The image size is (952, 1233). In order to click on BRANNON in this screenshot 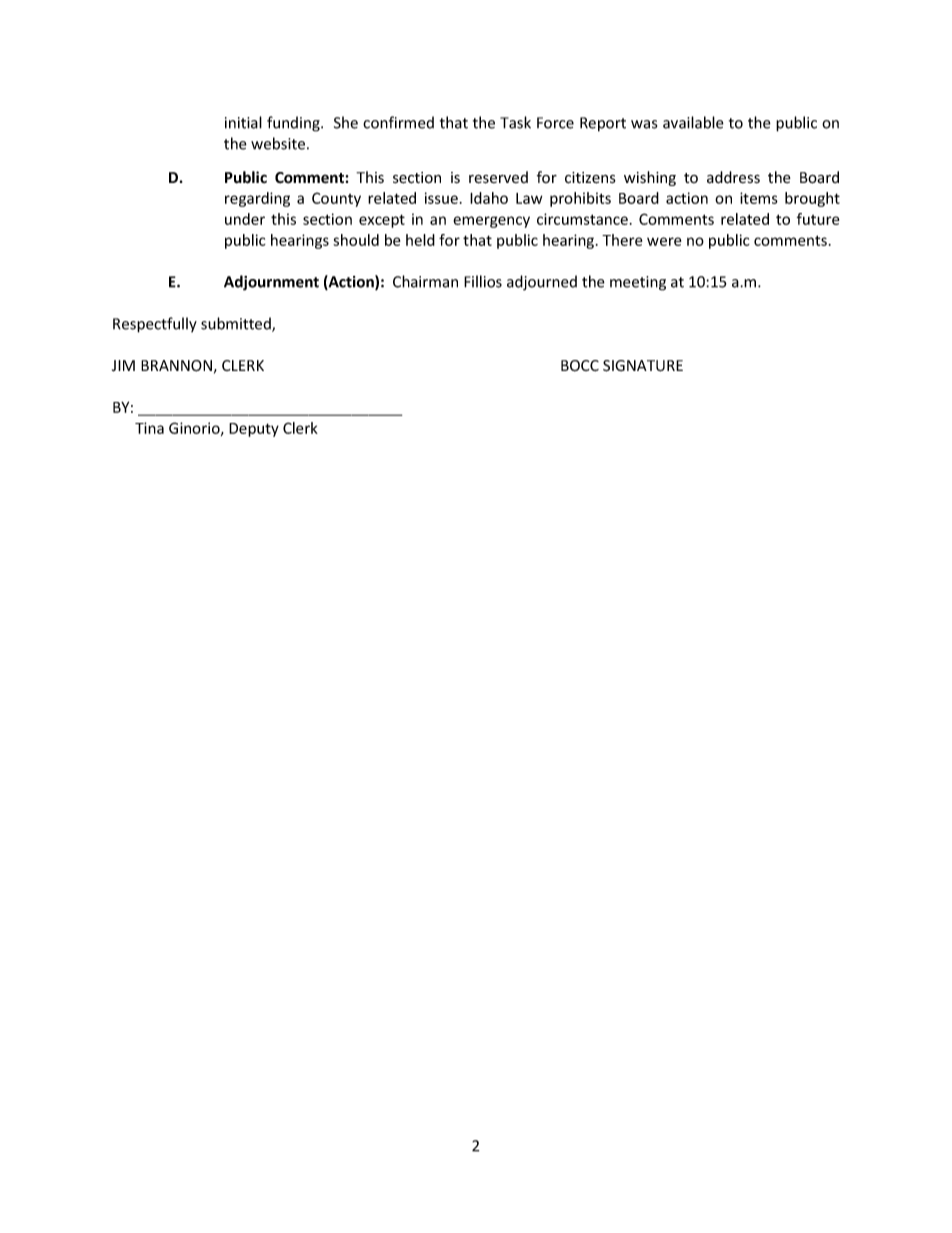, I will do `click(176, 366)`.
